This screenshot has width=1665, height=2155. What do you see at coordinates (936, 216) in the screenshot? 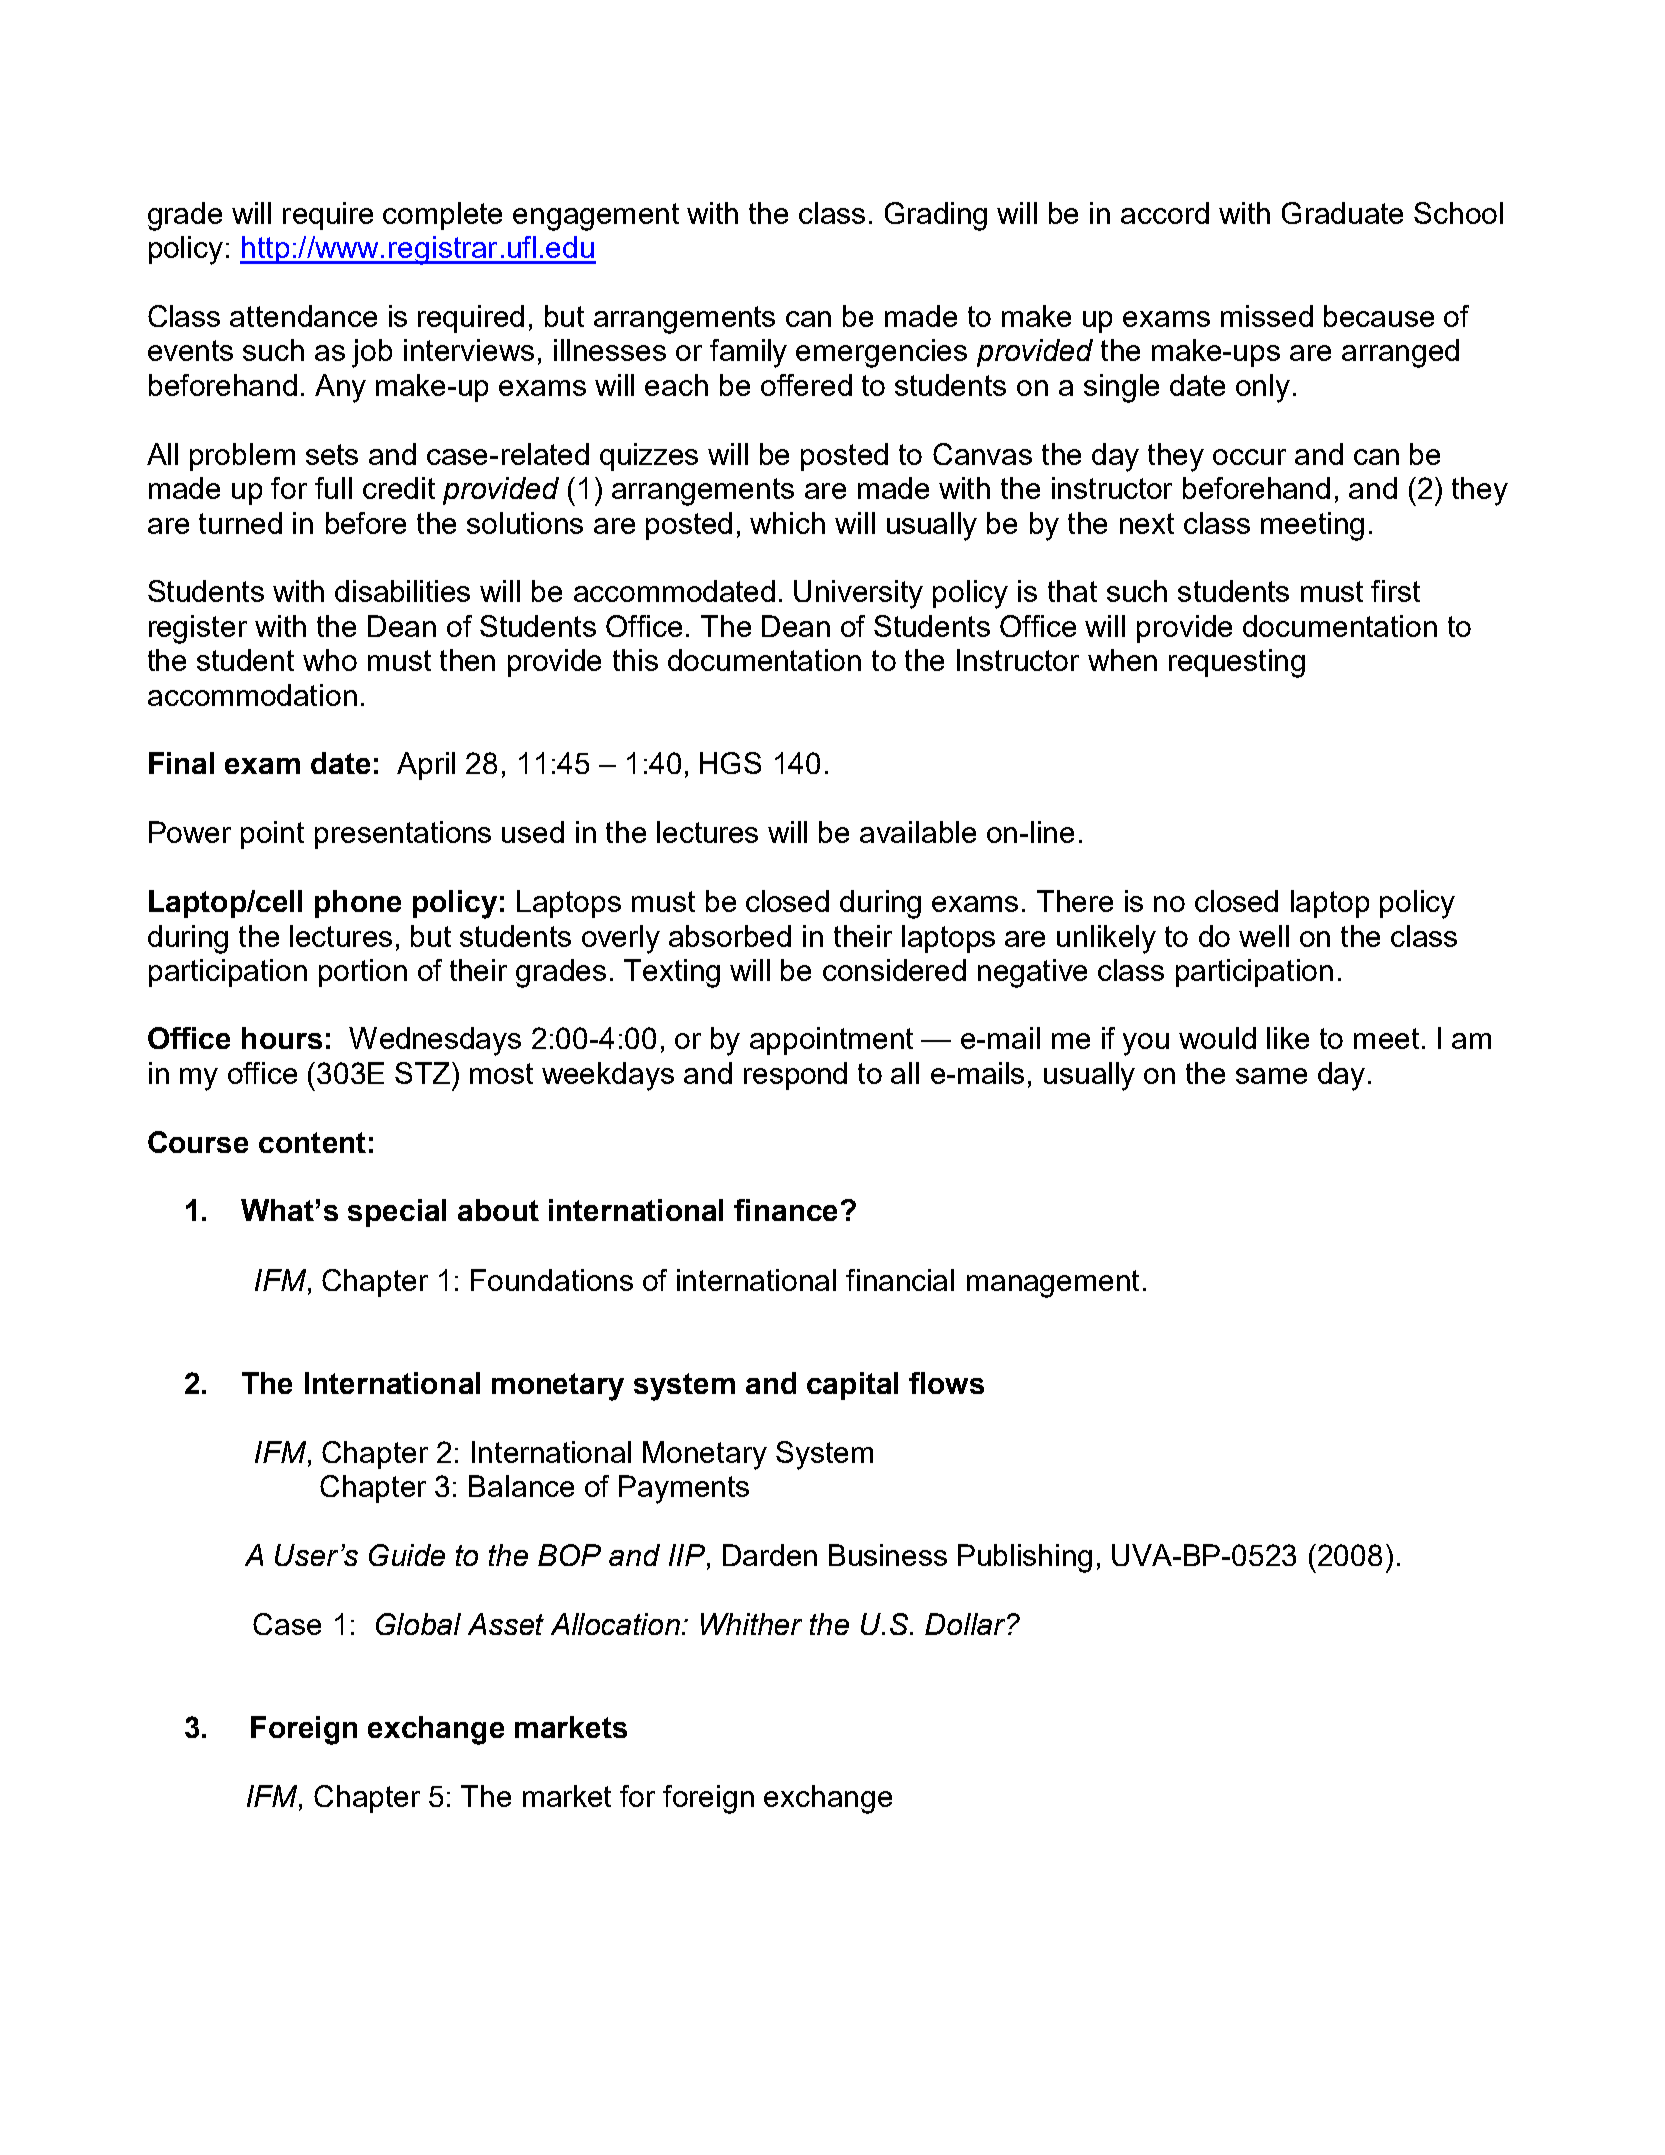
I see `Grading` at bounding box center [936, 216].
